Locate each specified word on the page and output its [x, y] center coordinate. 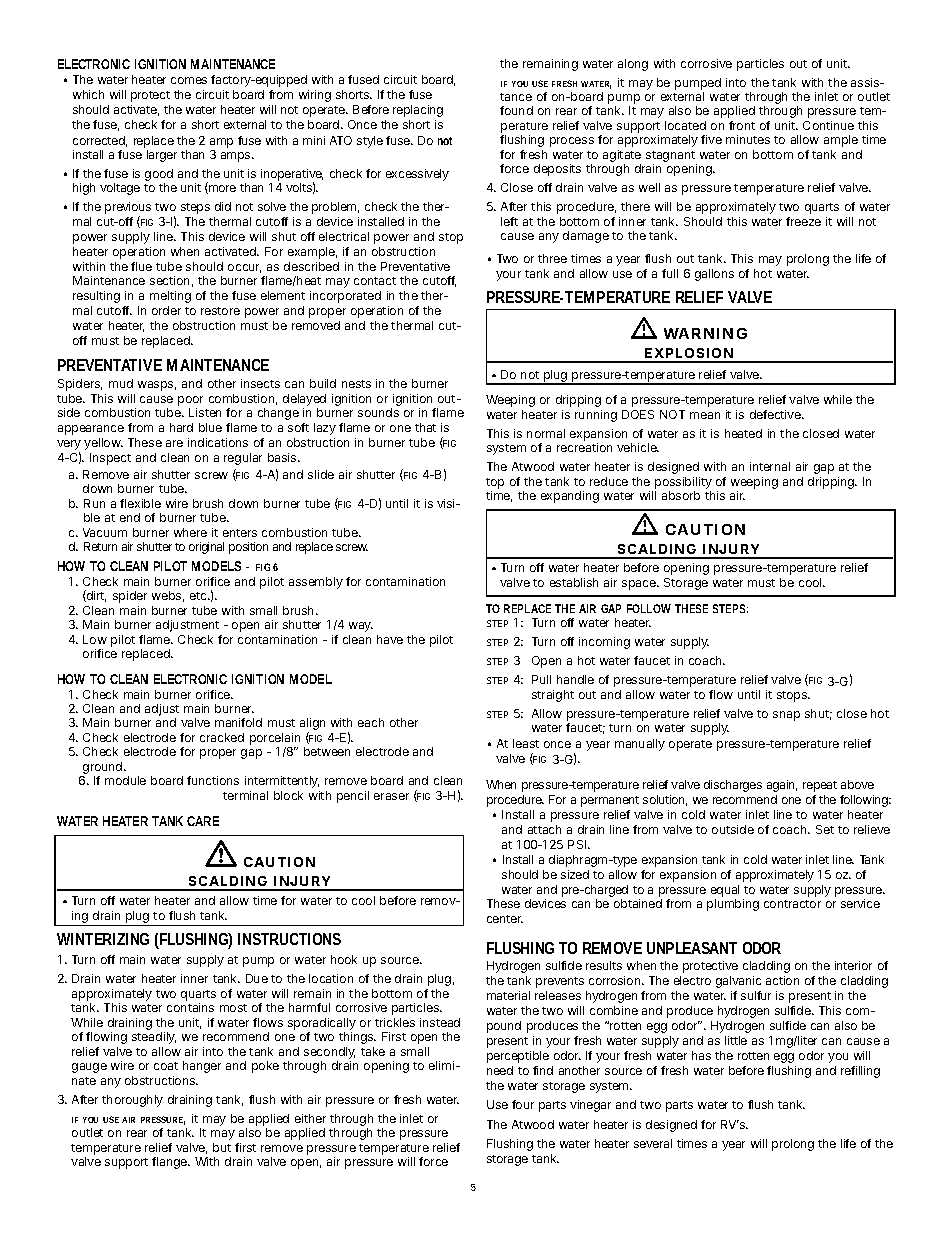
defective [776, 414]
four [523, 1104]
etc [200, 596]
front [742, 125]
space [640, 585]
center [505, 919]
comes [189, 80]
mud [121, 383]
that [425, 427]
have [390, 639]
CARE [203, 821]
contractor [792, 904]
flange [171, 1163]
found [516, 110]
